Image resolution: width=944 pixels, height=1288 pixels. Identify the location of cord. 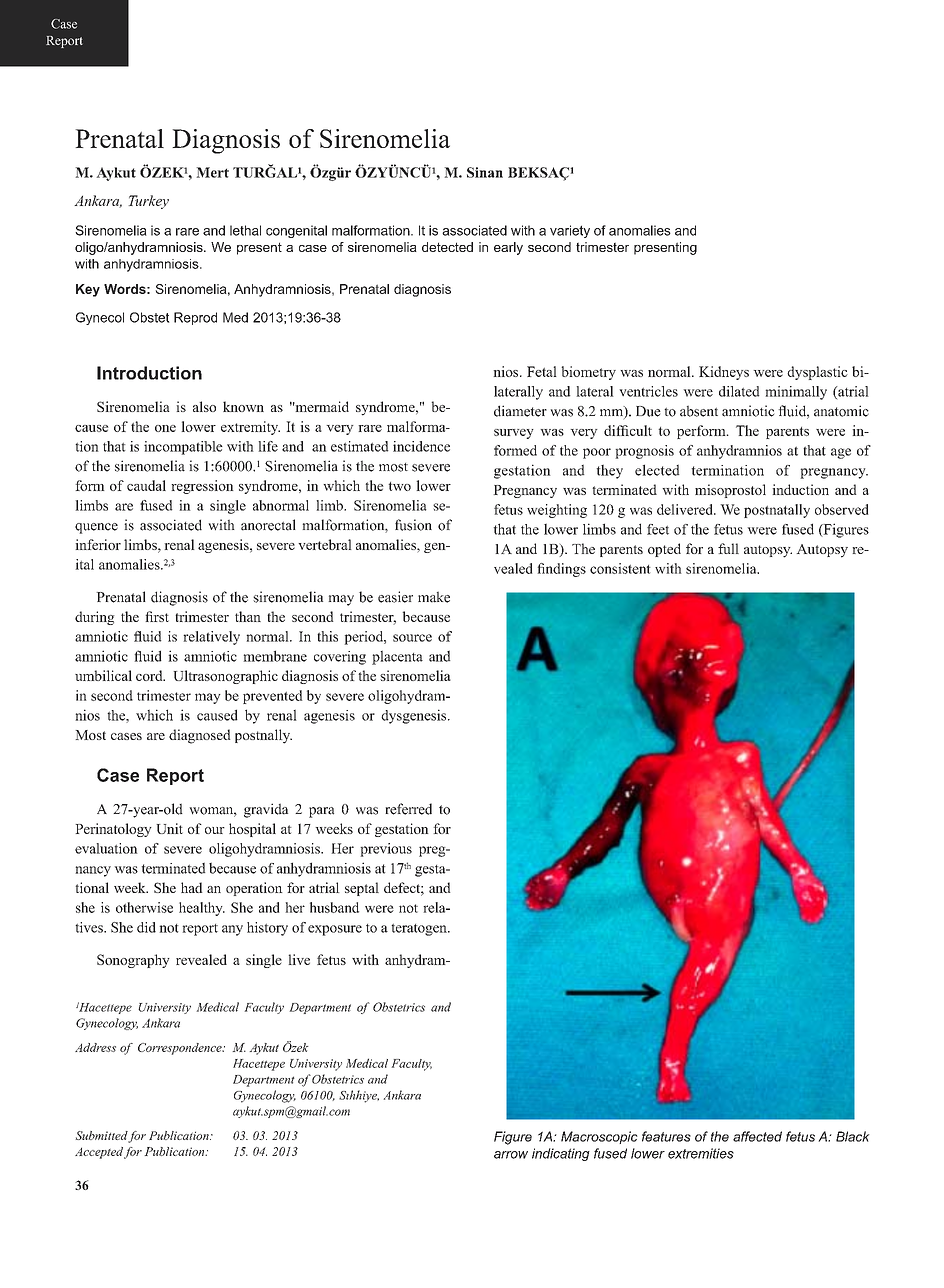
(150, 675).
